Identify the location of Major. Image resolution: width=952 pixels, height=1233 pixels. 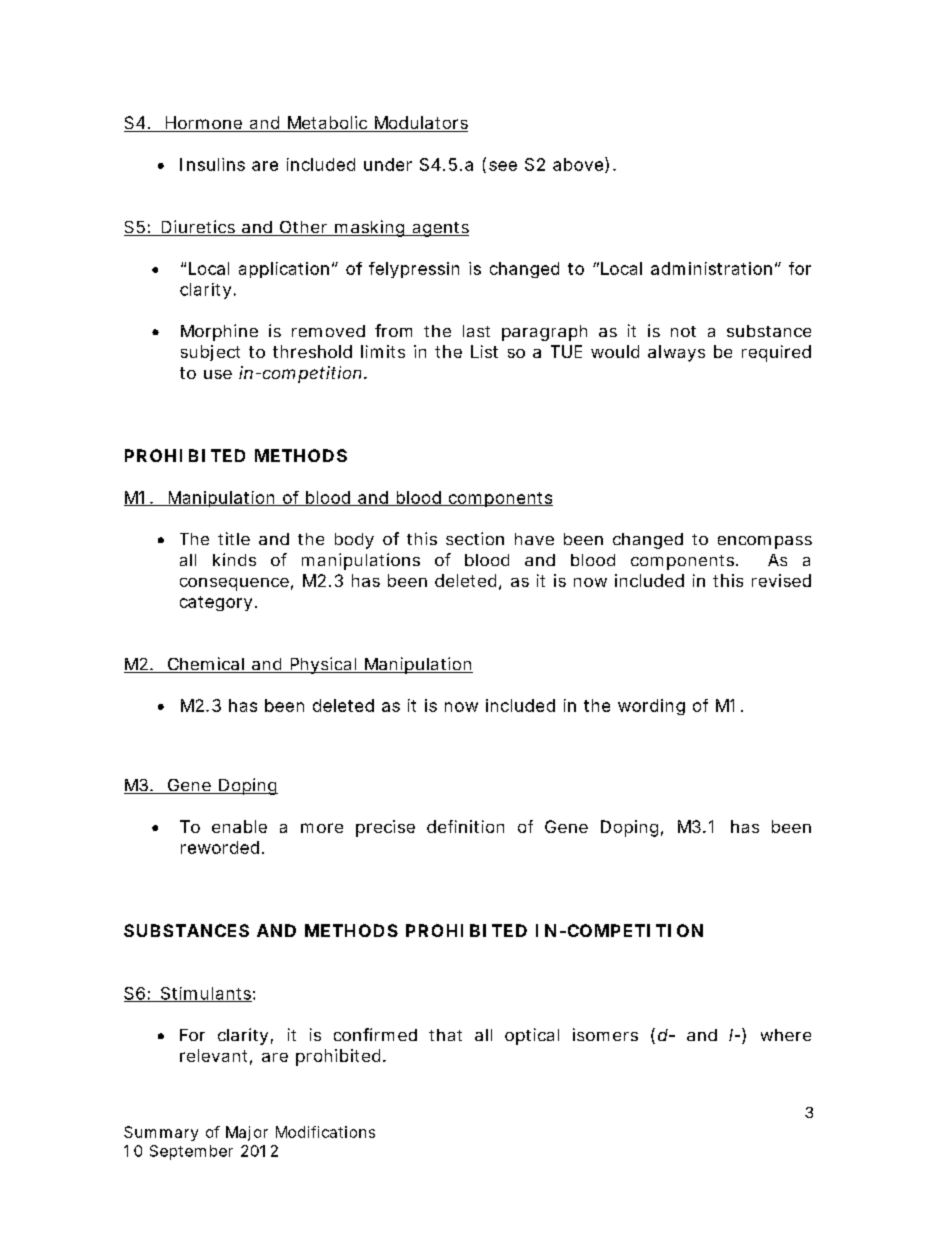
(247, 1133).
